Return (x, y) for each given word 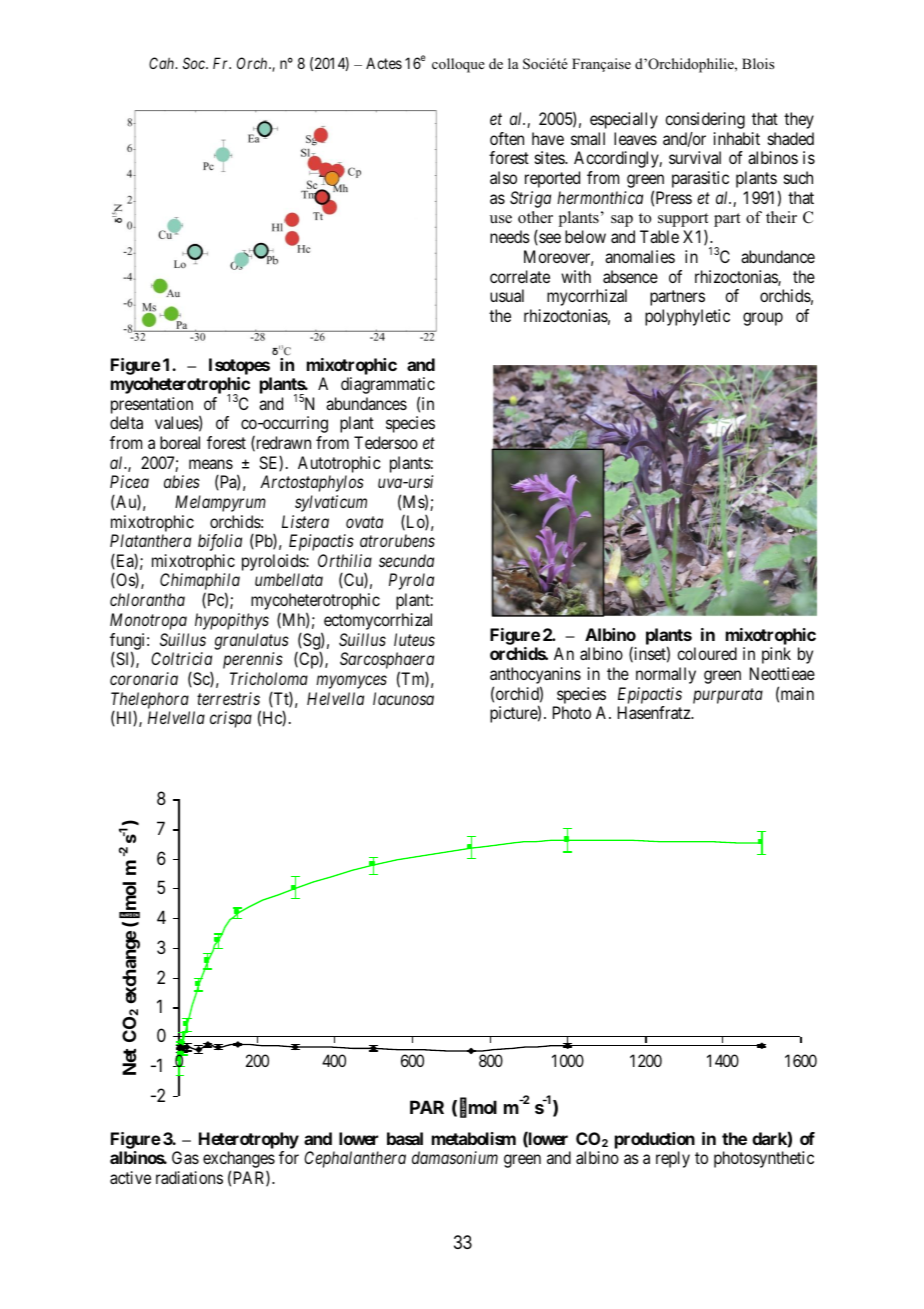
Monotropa (148, 621)
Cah (163, 63)
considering (705, 120)
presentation (152, 405)
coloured (707, 653)
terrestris (228, 698)
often (507, 138)
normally (666, 675)
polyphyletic (687, 317)
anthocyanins (535, 677)
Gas (185, 1157)
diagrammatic (388, 387)
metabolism (474, 1138)
